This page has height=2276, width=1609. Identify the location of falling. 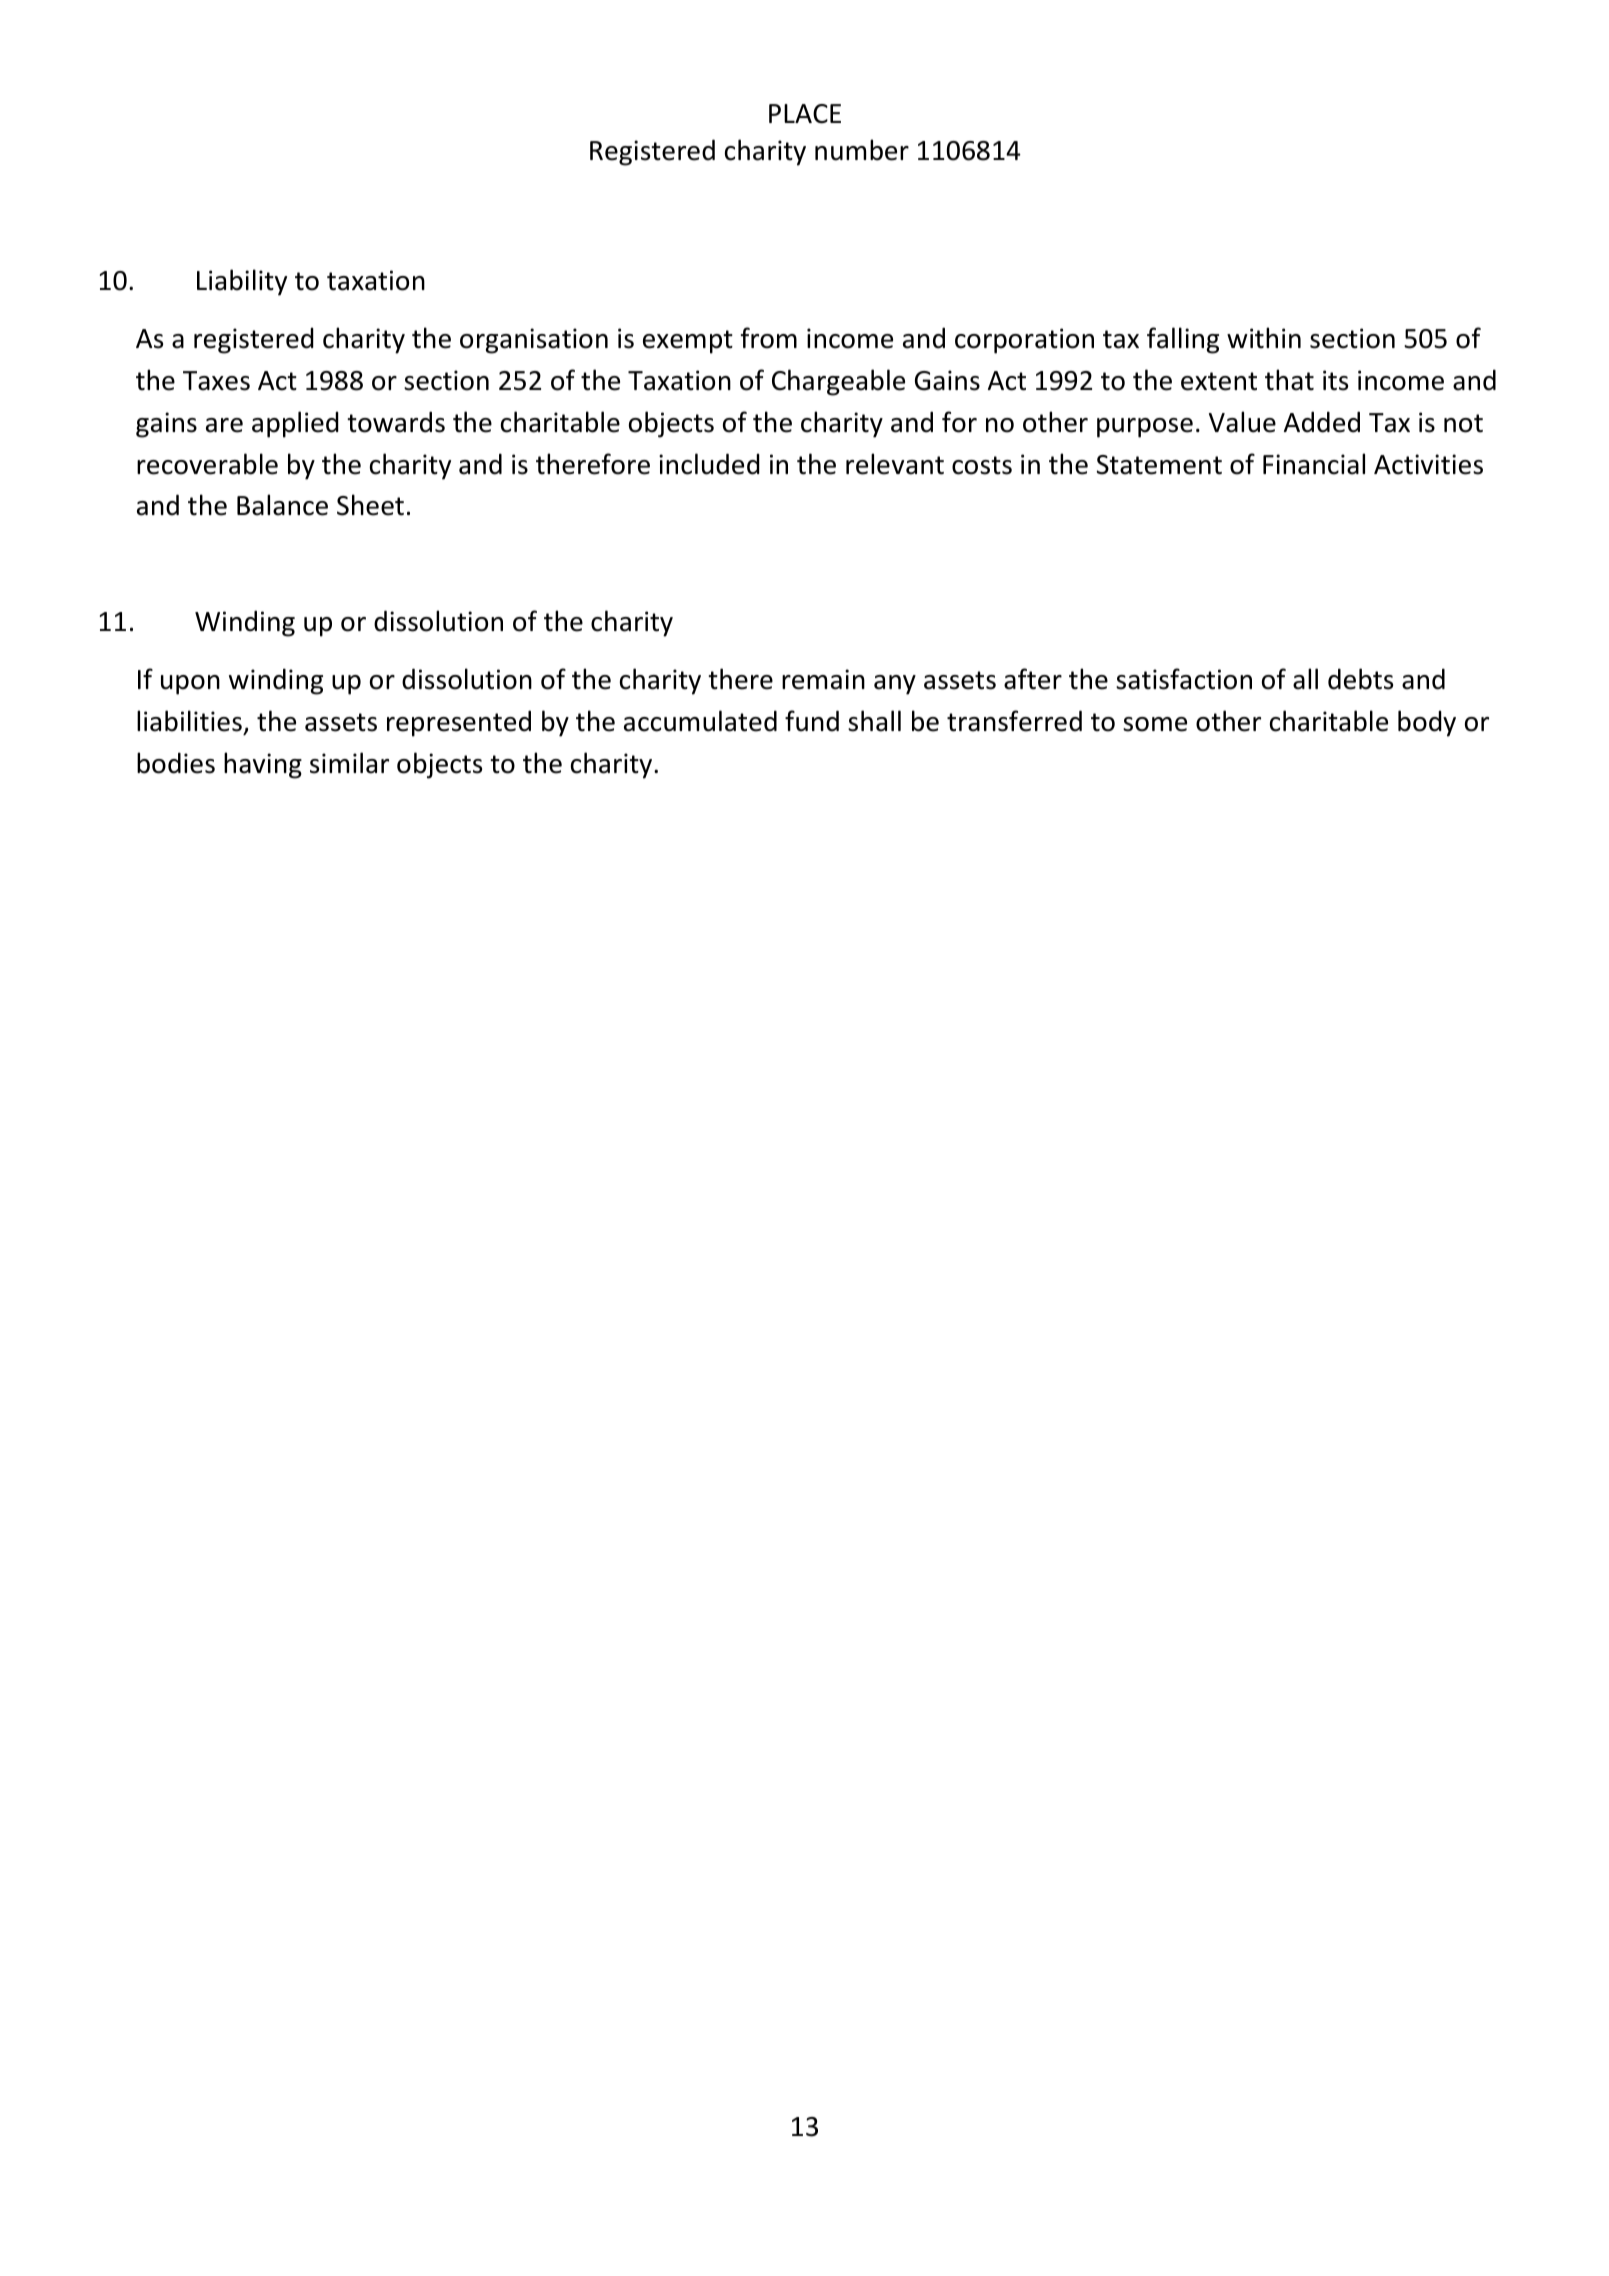
(1183, 340).
